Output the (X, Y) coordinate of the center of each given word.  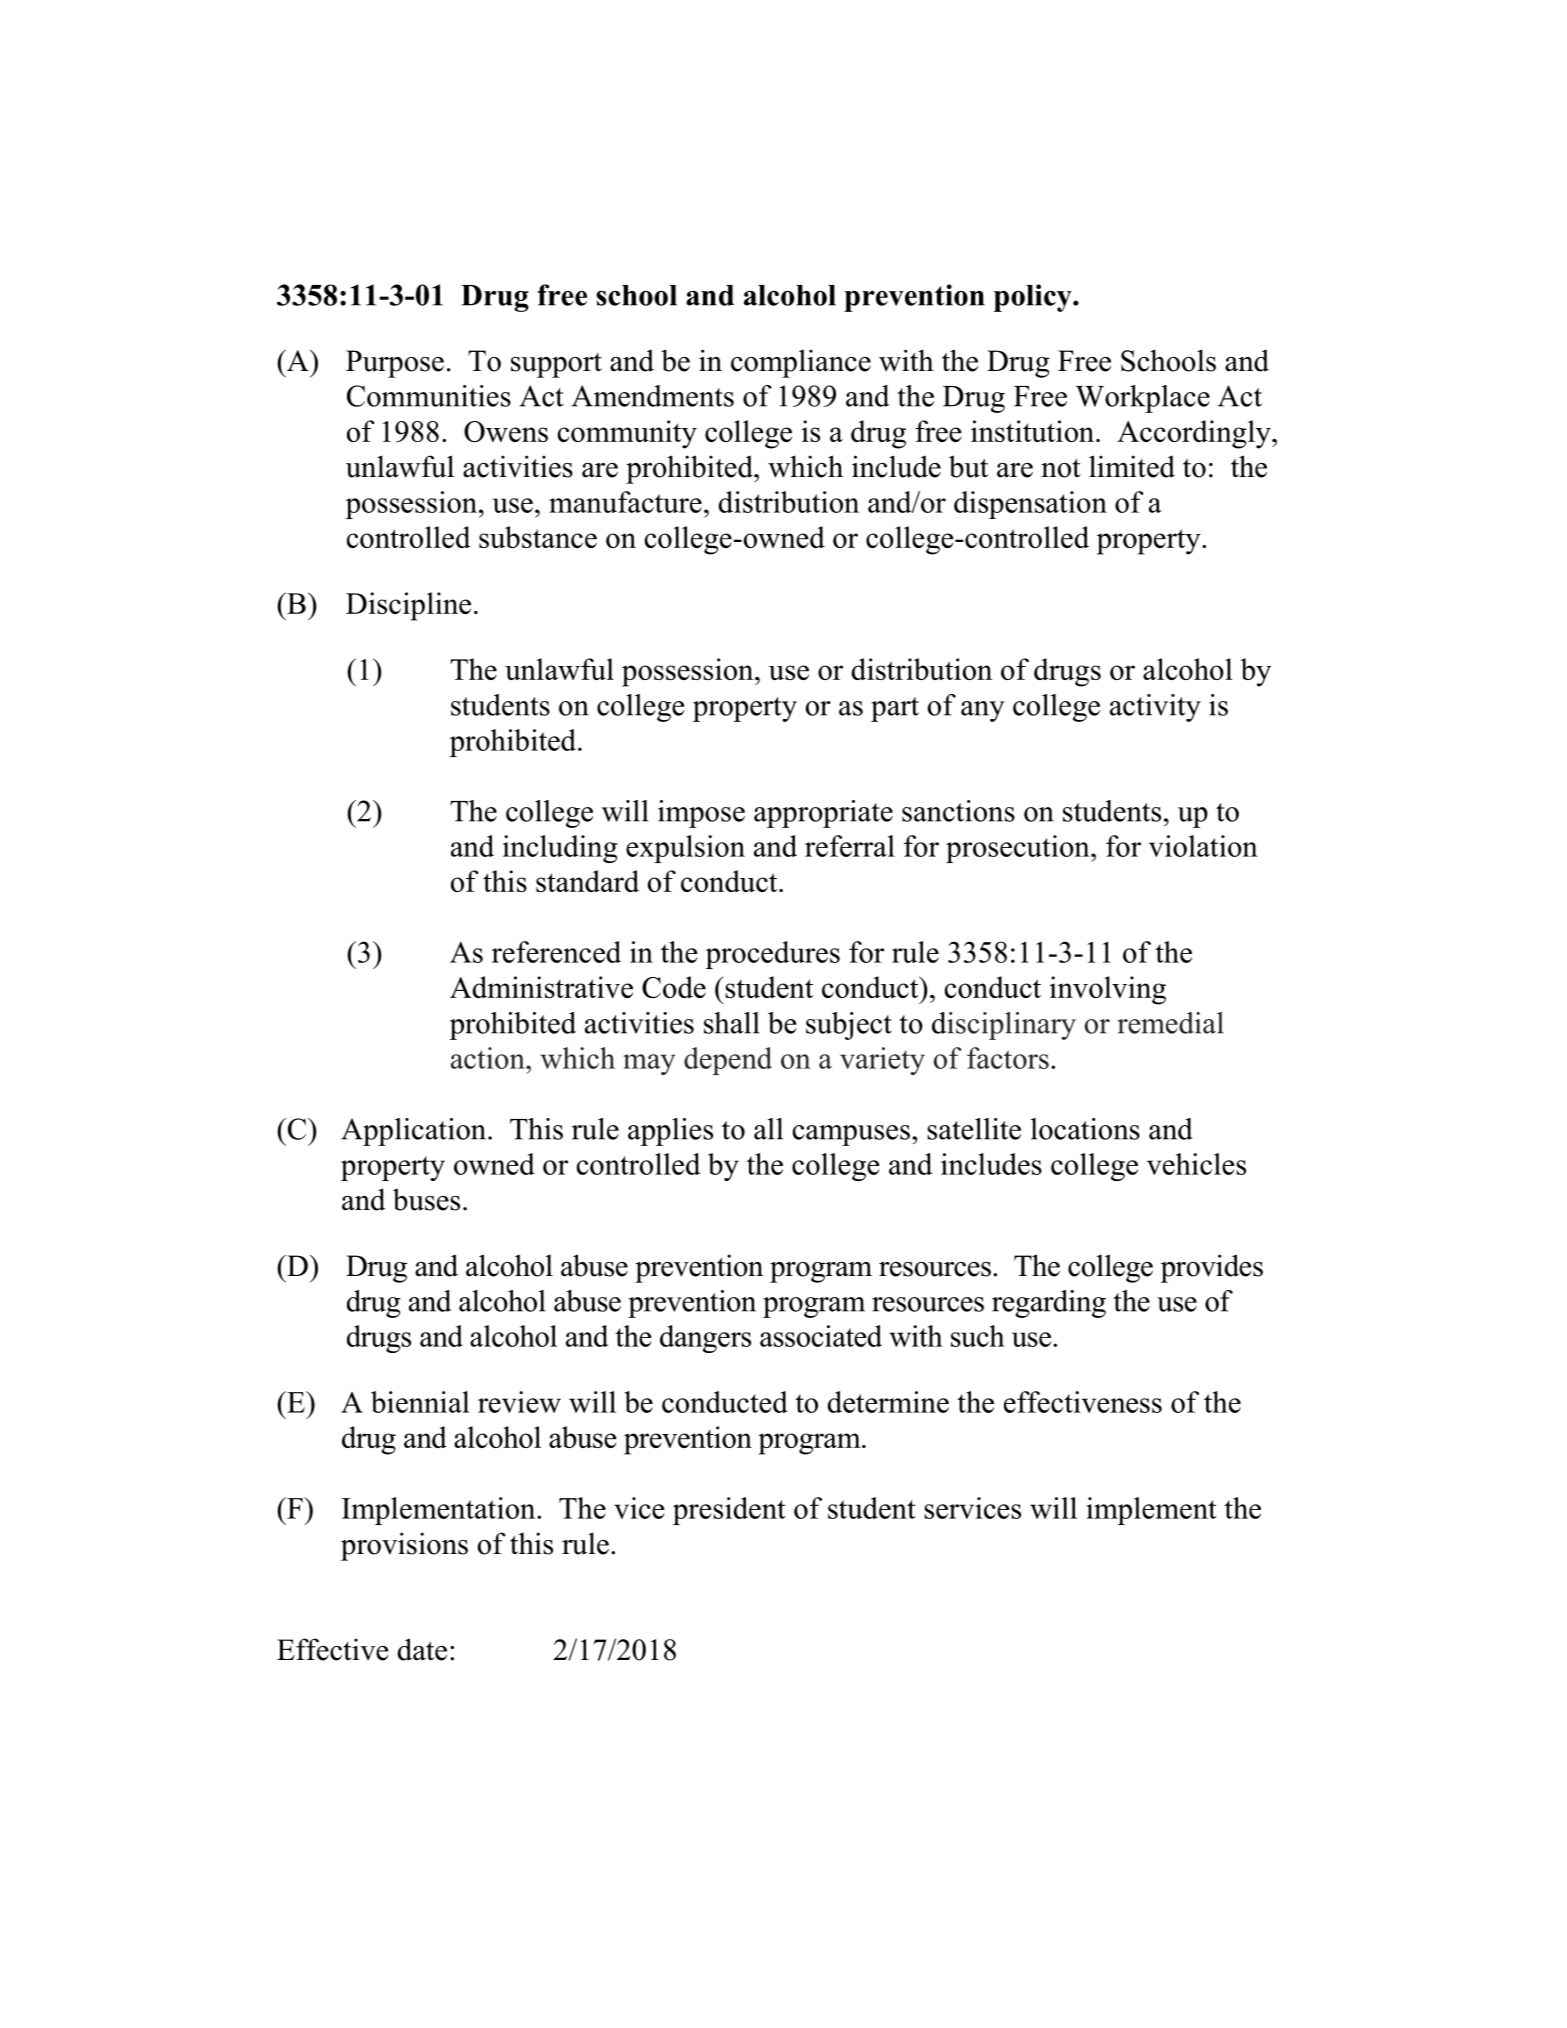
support (556, 365)
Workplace (1143, 399)
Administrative (541, 987)
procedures (773, 955)
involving (1108, 990)
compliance (801, 363)
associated (821, 1336)
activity (1155, 708)
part (895, 709)
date (422, 1649)
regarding (1049, 1304)
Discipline (408, 606)
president (729, 1511)
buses (426, 1199)
